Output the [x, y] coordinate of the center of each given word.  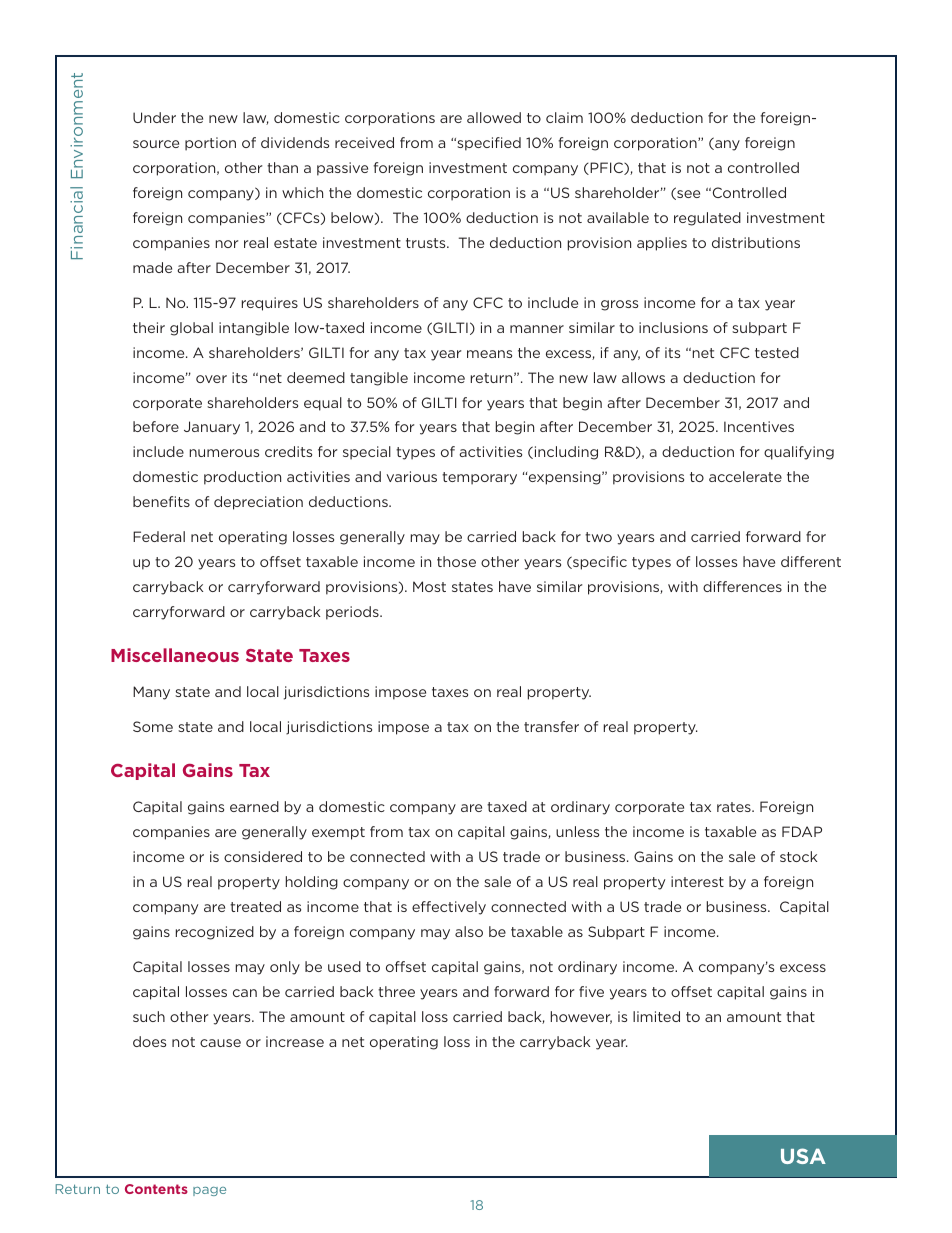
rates [735, 807]
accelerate [745, 476]
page [209, 1191]
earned [254, 806]
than [282, 167]
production [242, 478]
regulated [707, 219]
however [581, 1017]
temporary [479, 478]
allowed [494, 117]
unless [577, 831]
